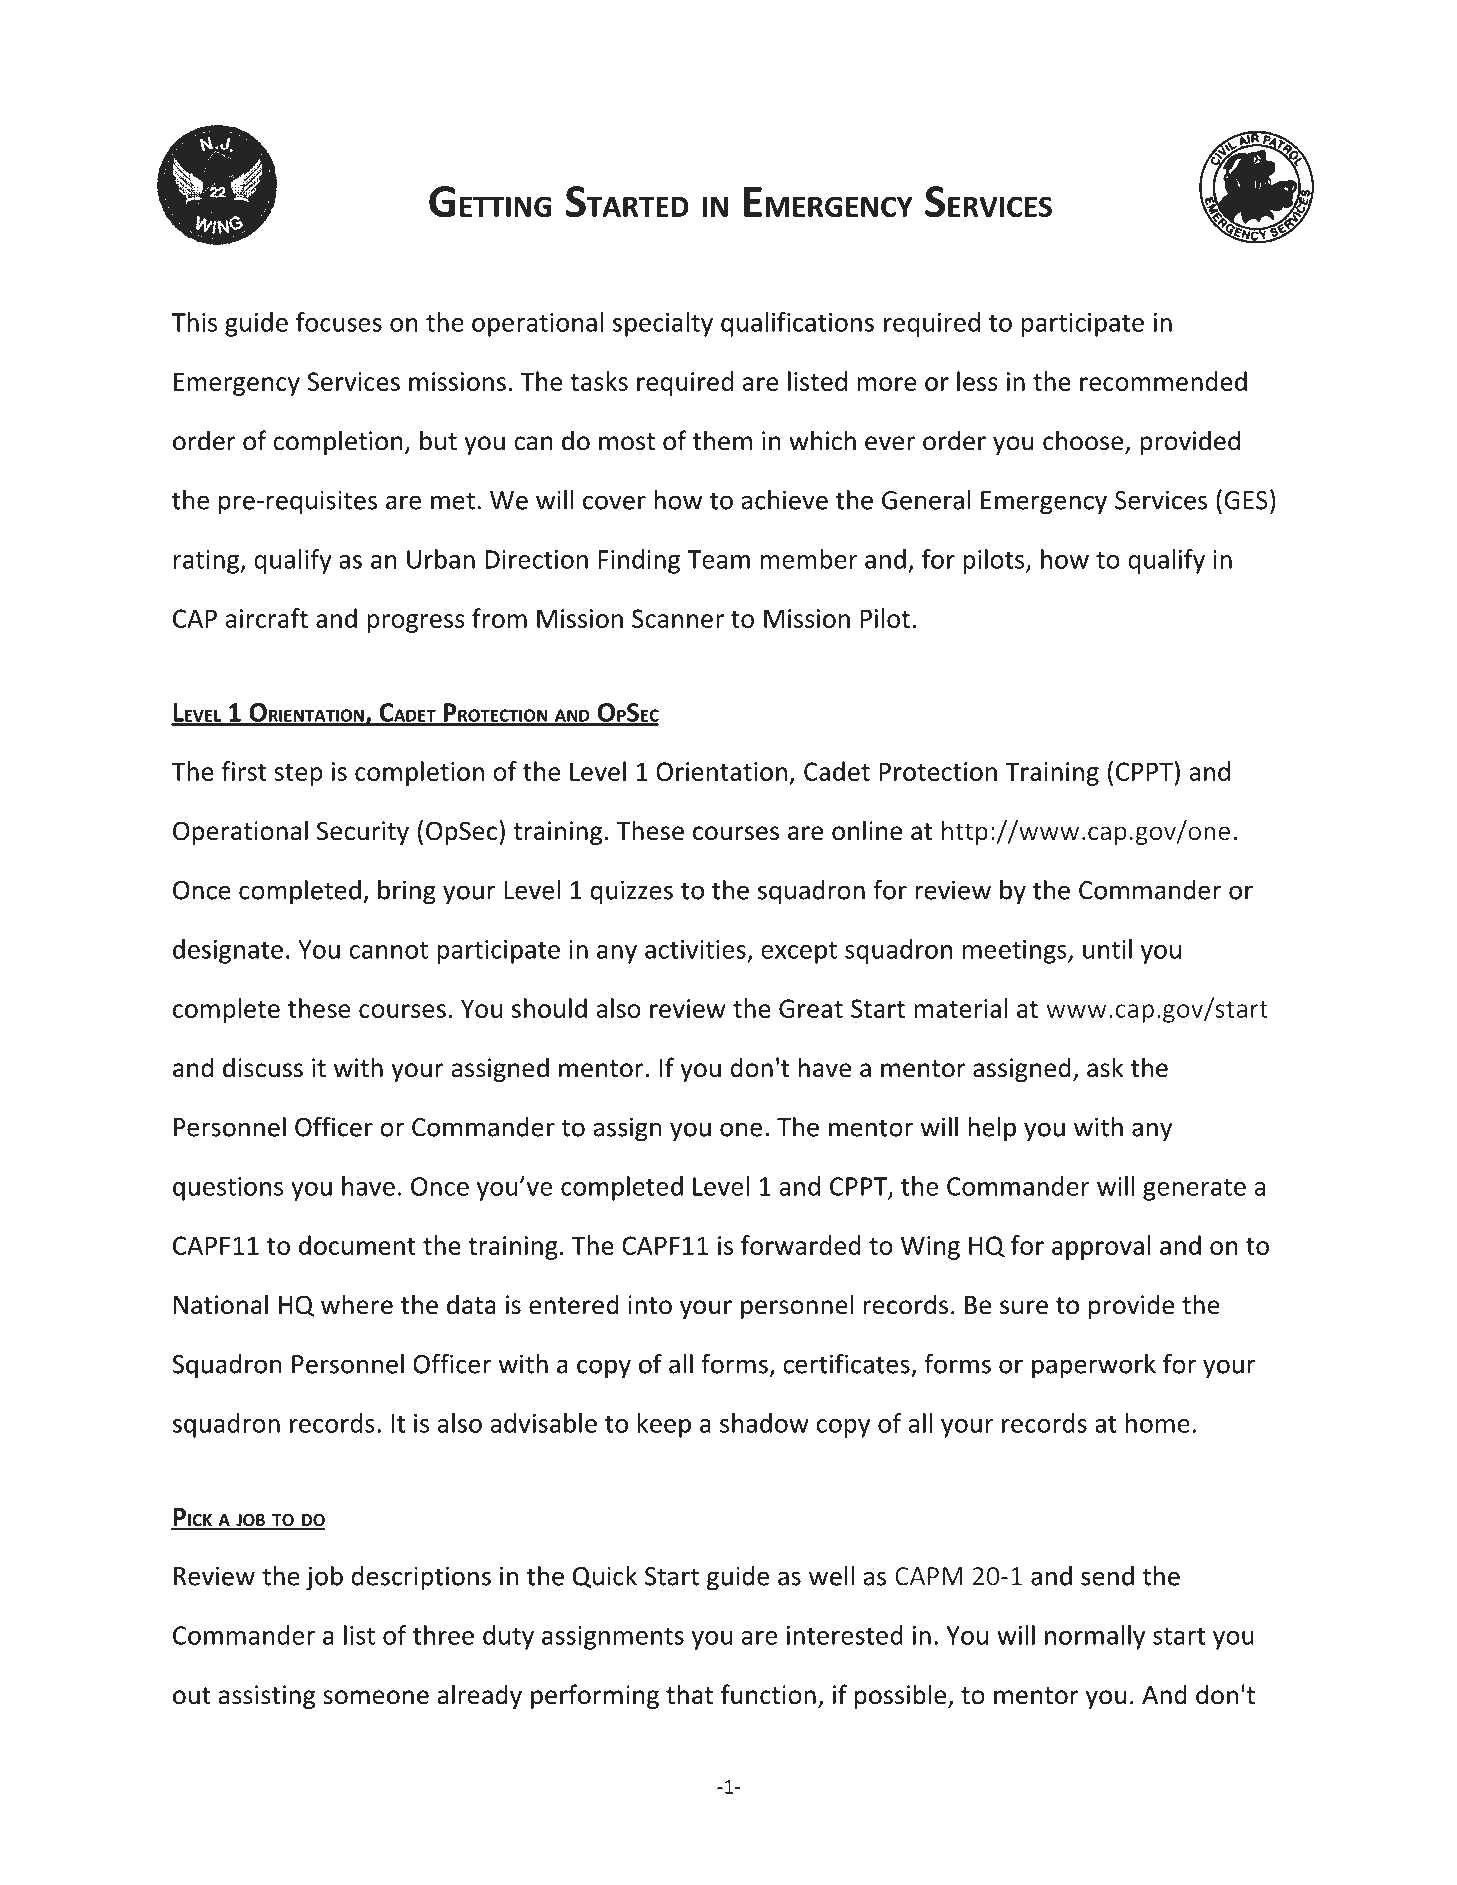 This screenshot has height=1885, width=1457. I want to click on assisting, so click(266, 1697).
